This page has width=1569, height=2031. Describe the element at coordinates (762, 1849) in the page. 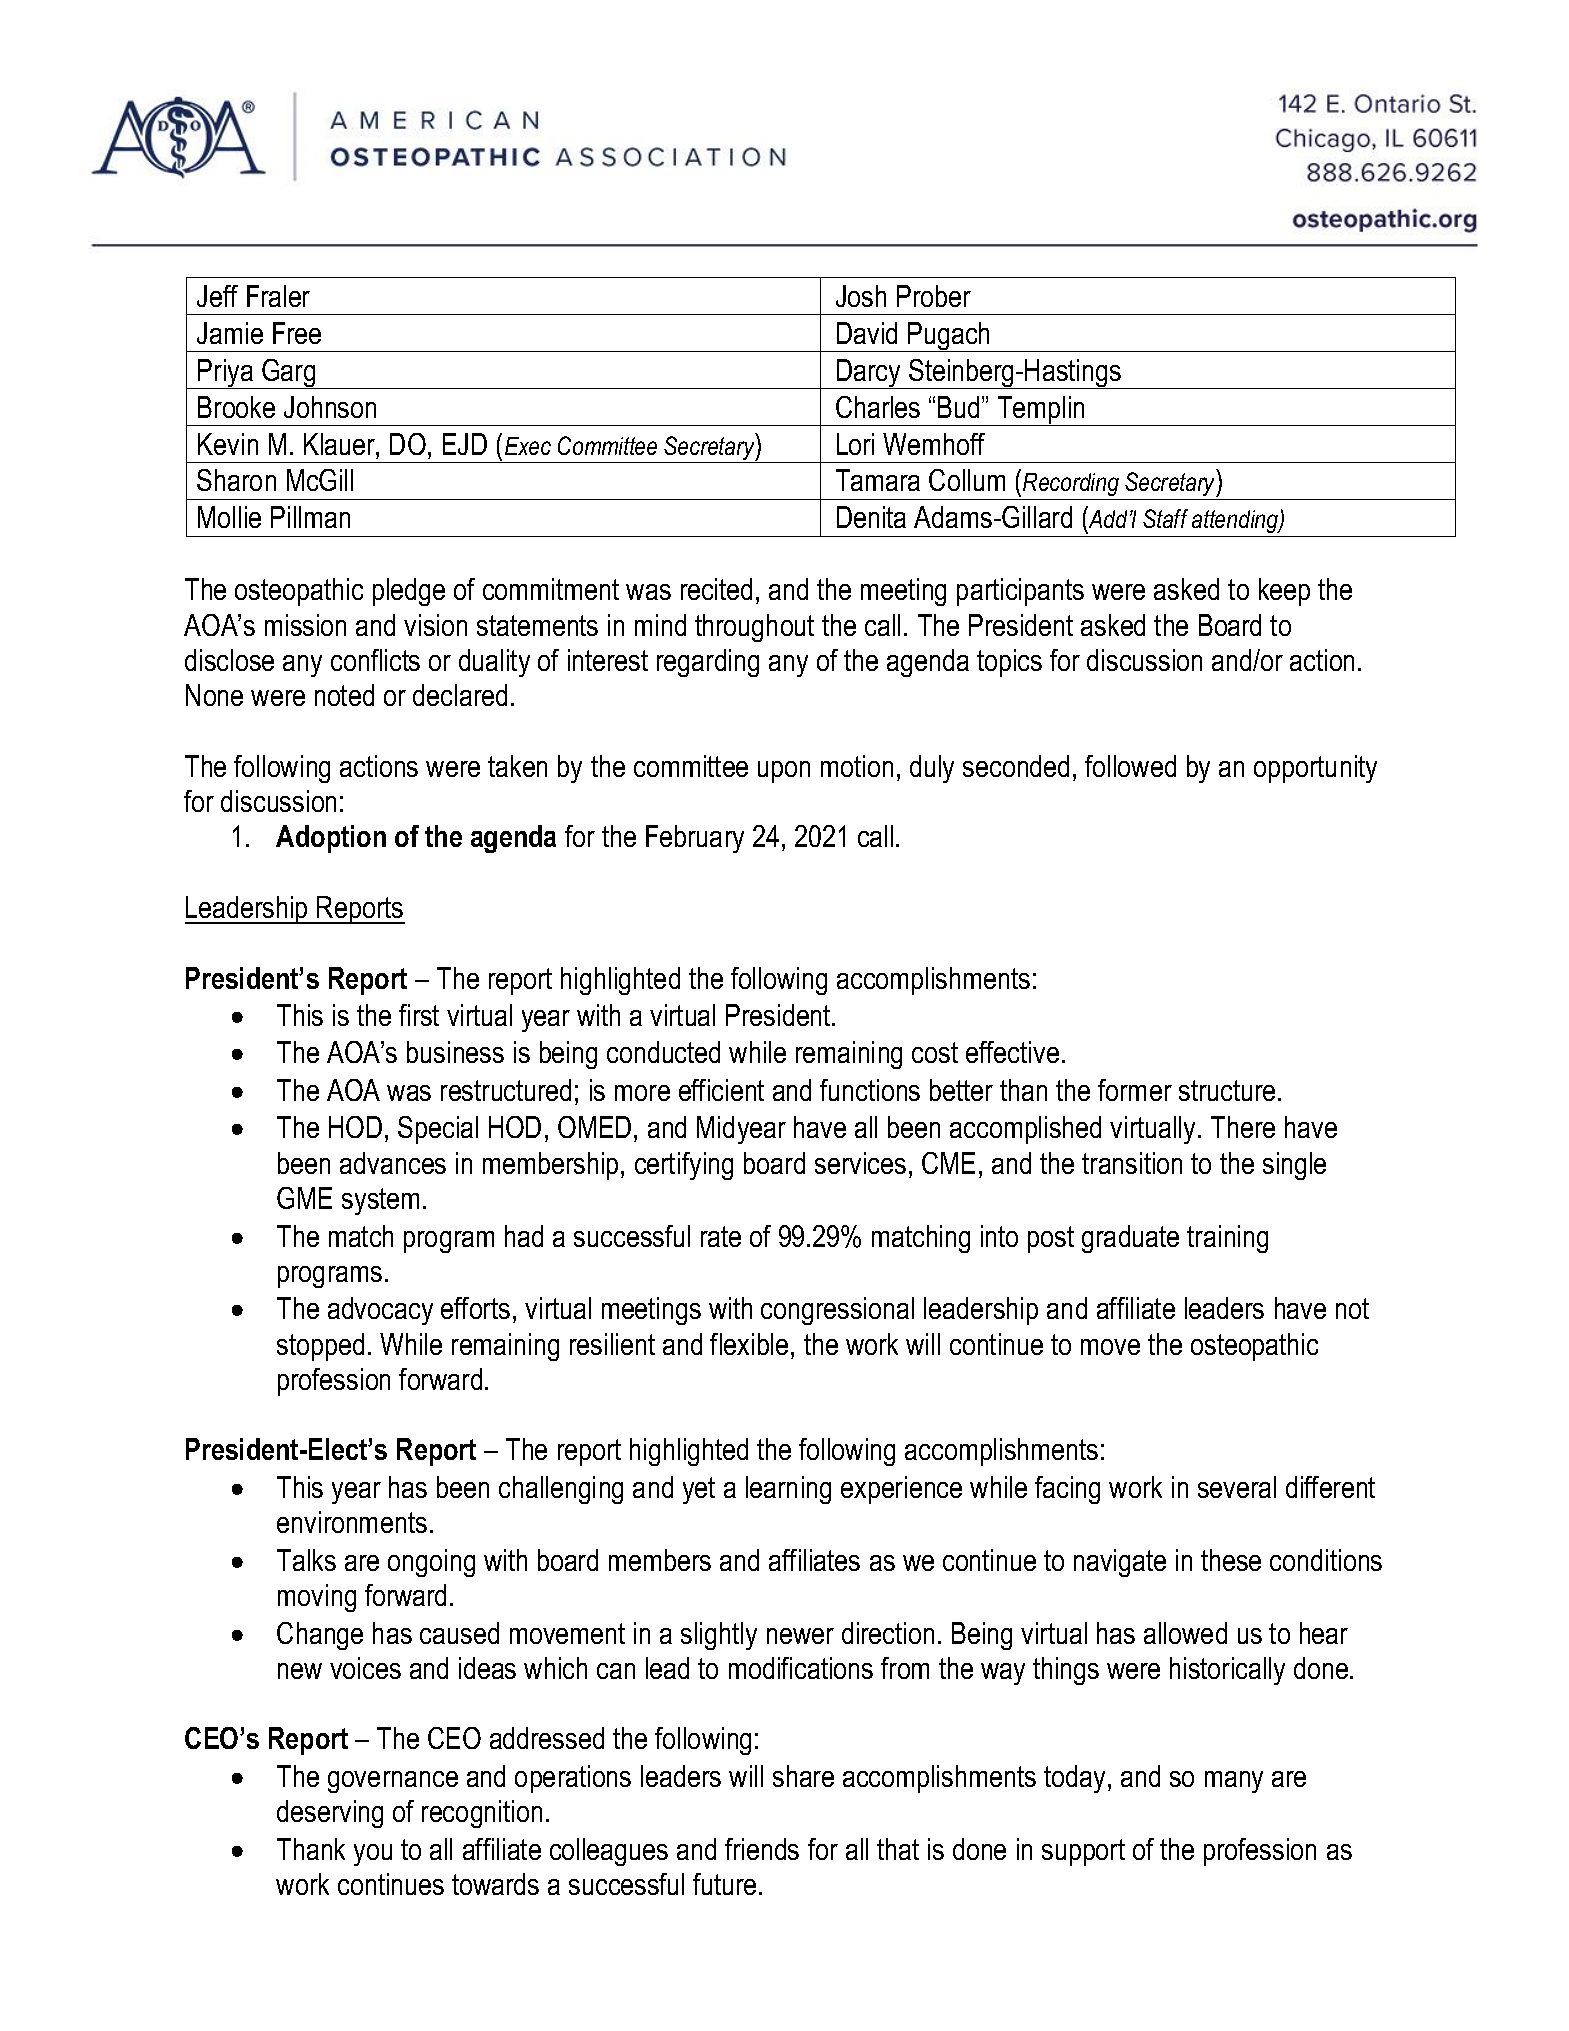

I see `friends` at that location.
